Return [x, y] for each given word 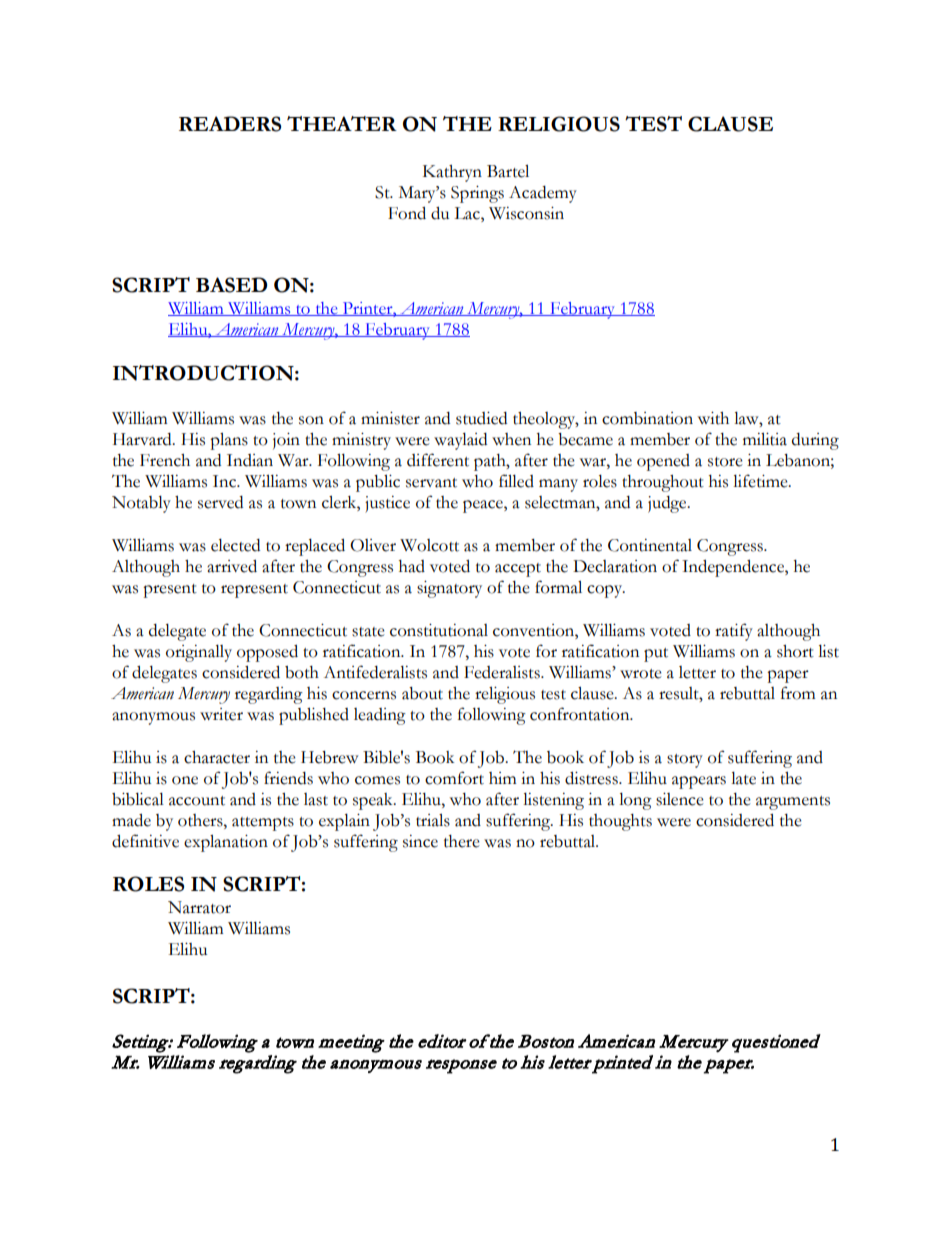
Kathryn [452, 173]
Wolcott [429, 545]
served [220, 502]
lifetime [761, 481]
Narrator [199, 907]
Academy [543, 194]
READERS [230, 124]
